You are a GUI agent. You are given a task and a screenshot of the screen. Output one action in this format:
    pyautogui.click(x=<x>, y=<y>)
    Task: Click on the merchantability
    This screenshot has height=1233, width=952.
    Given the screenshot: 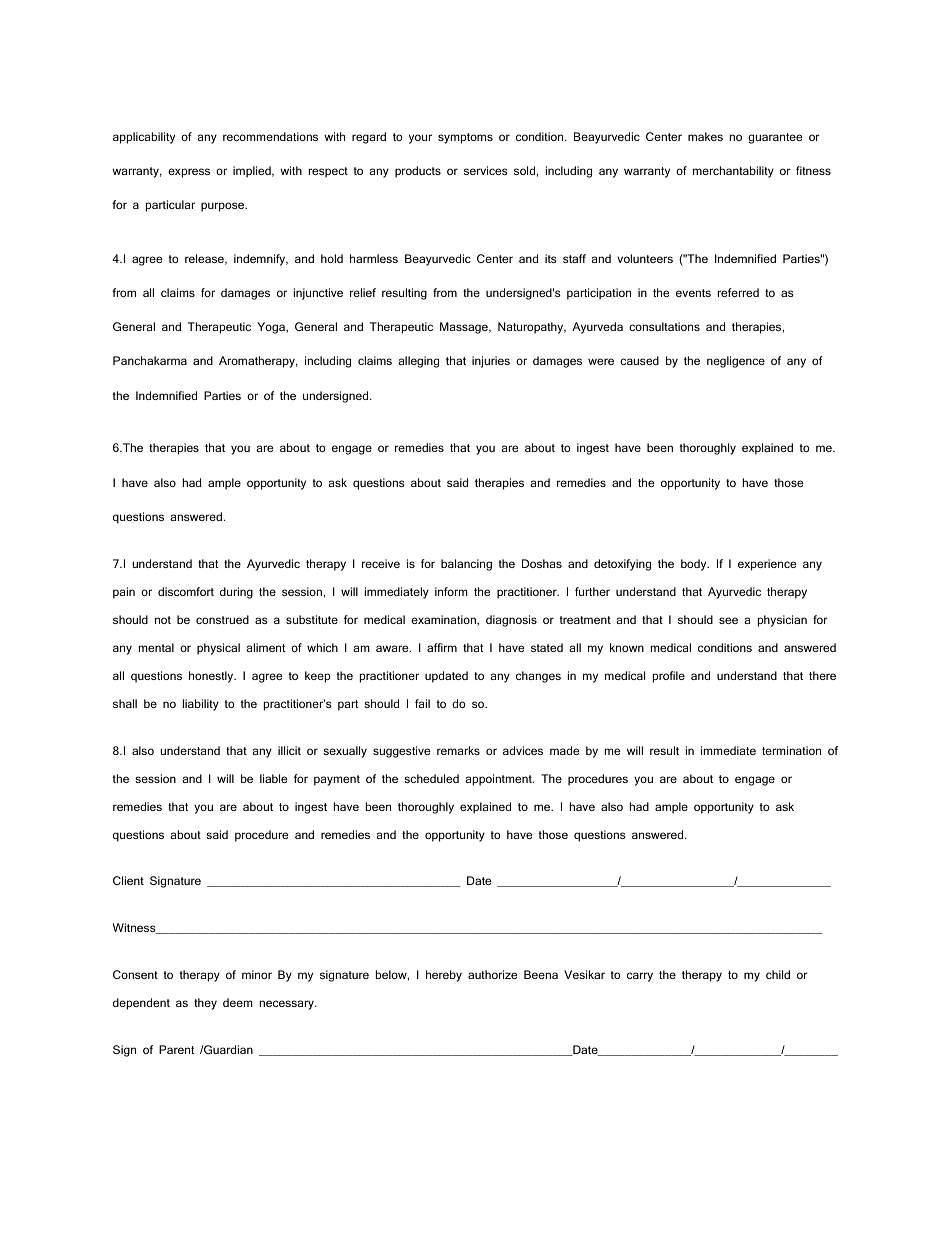 What is the action you would take?
    pyautogui.click(x=733, y=172)
